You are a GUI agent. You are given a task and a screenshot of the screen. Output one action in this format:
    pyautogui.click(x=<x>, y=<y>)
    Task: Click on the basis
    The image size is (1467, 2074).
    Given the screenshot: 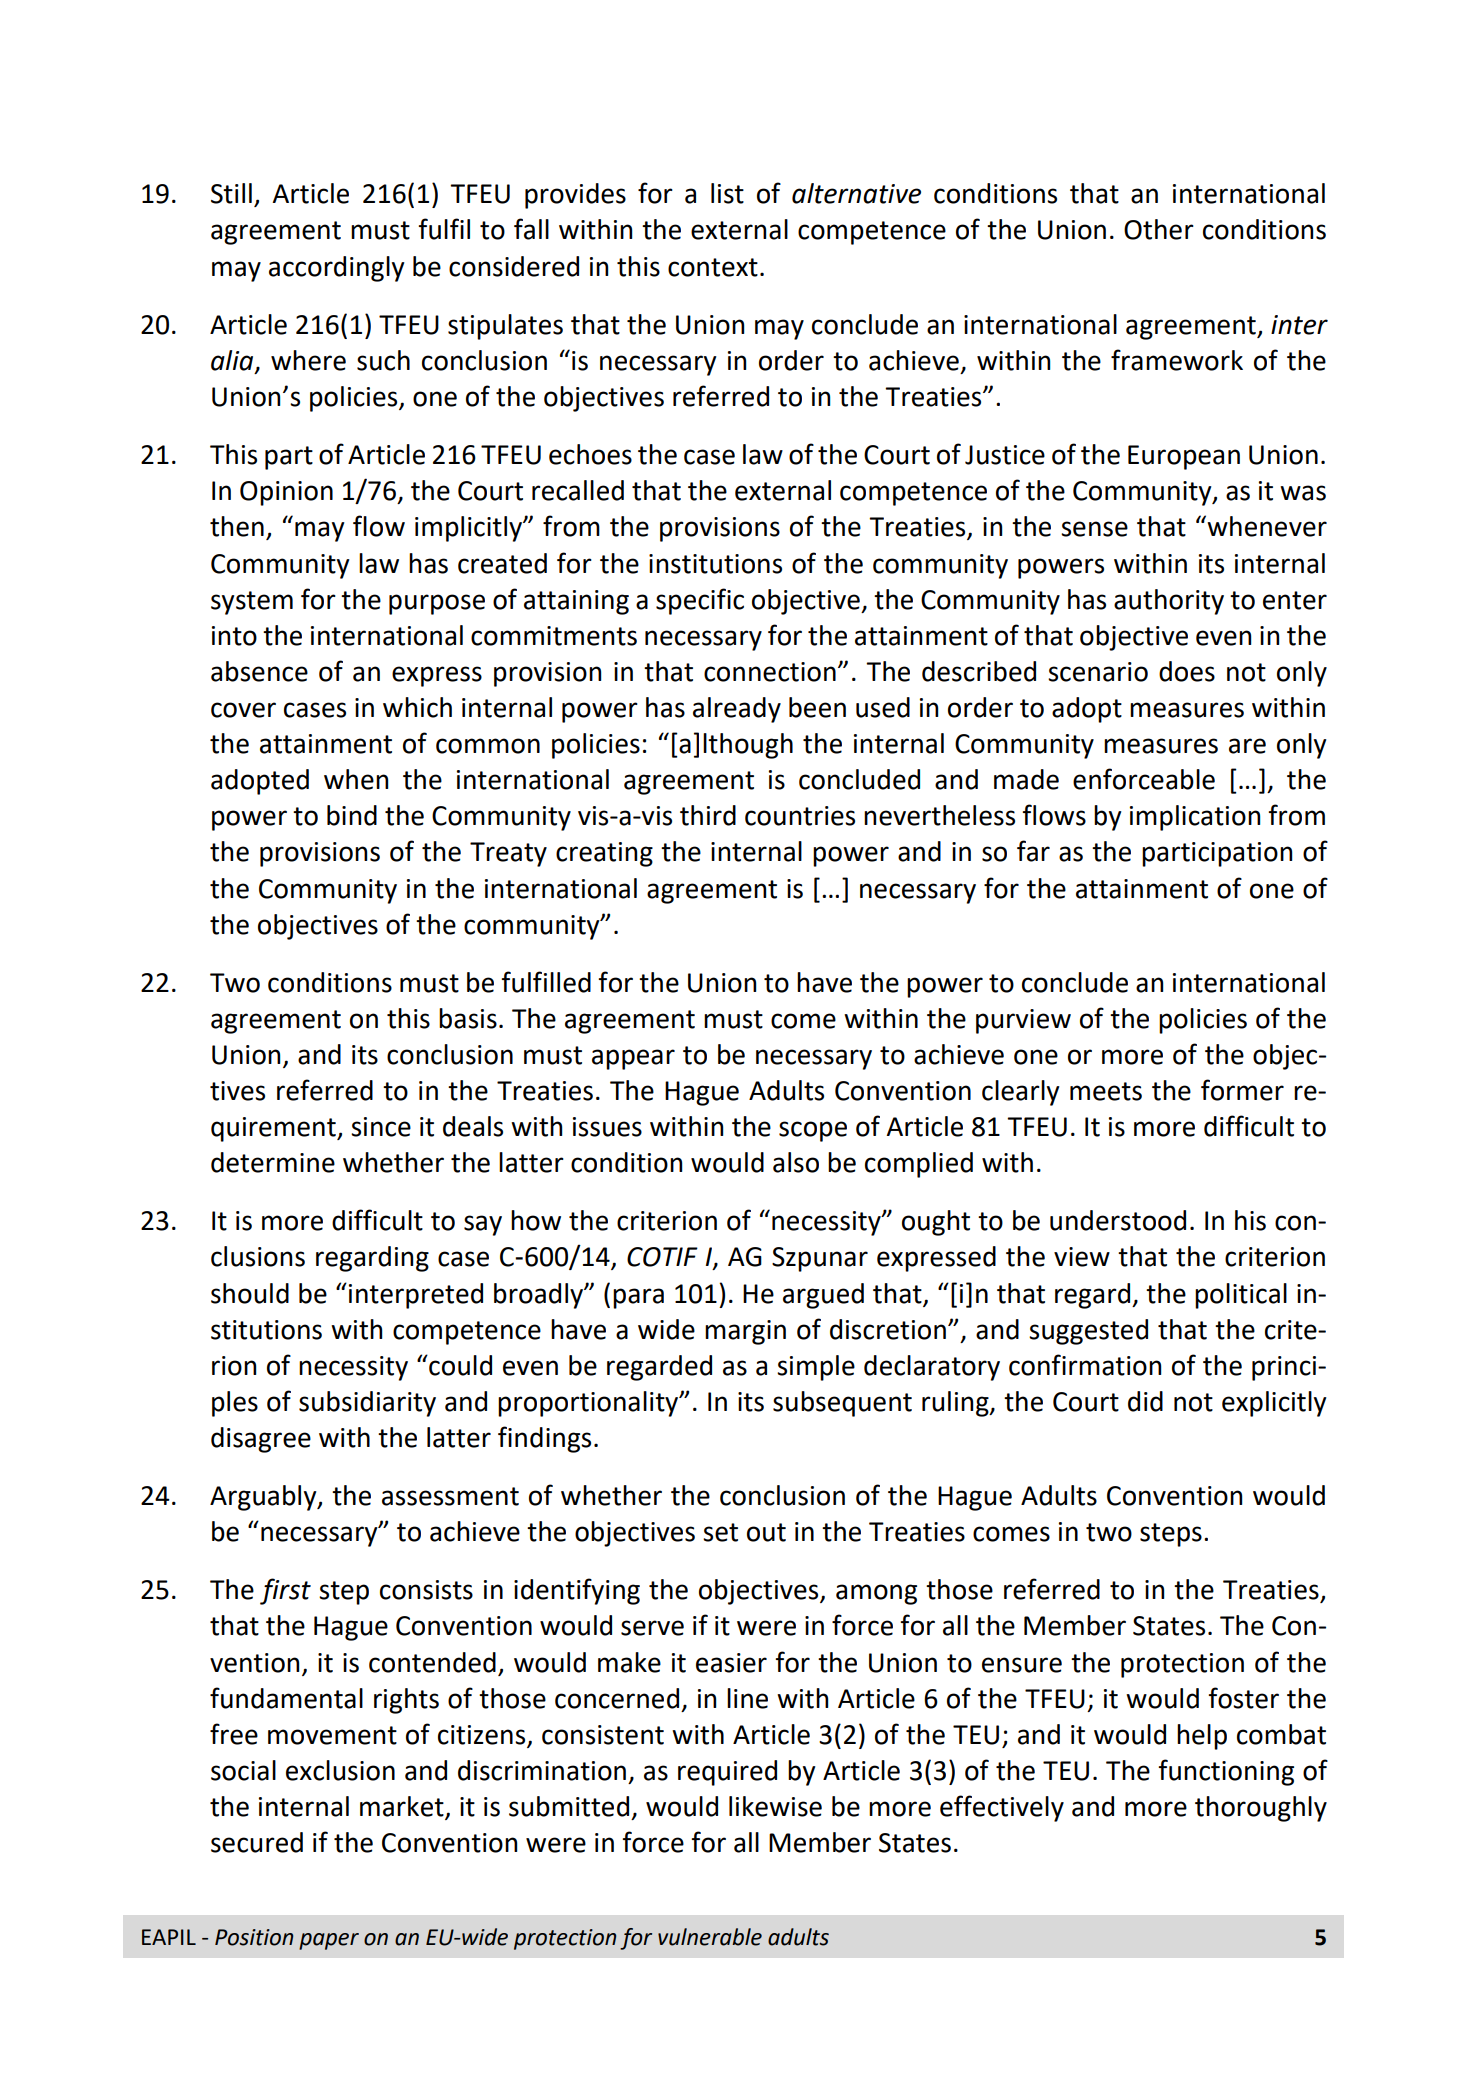 What is the action you would take?
    pyautogui.click(x=468, y=1018)
